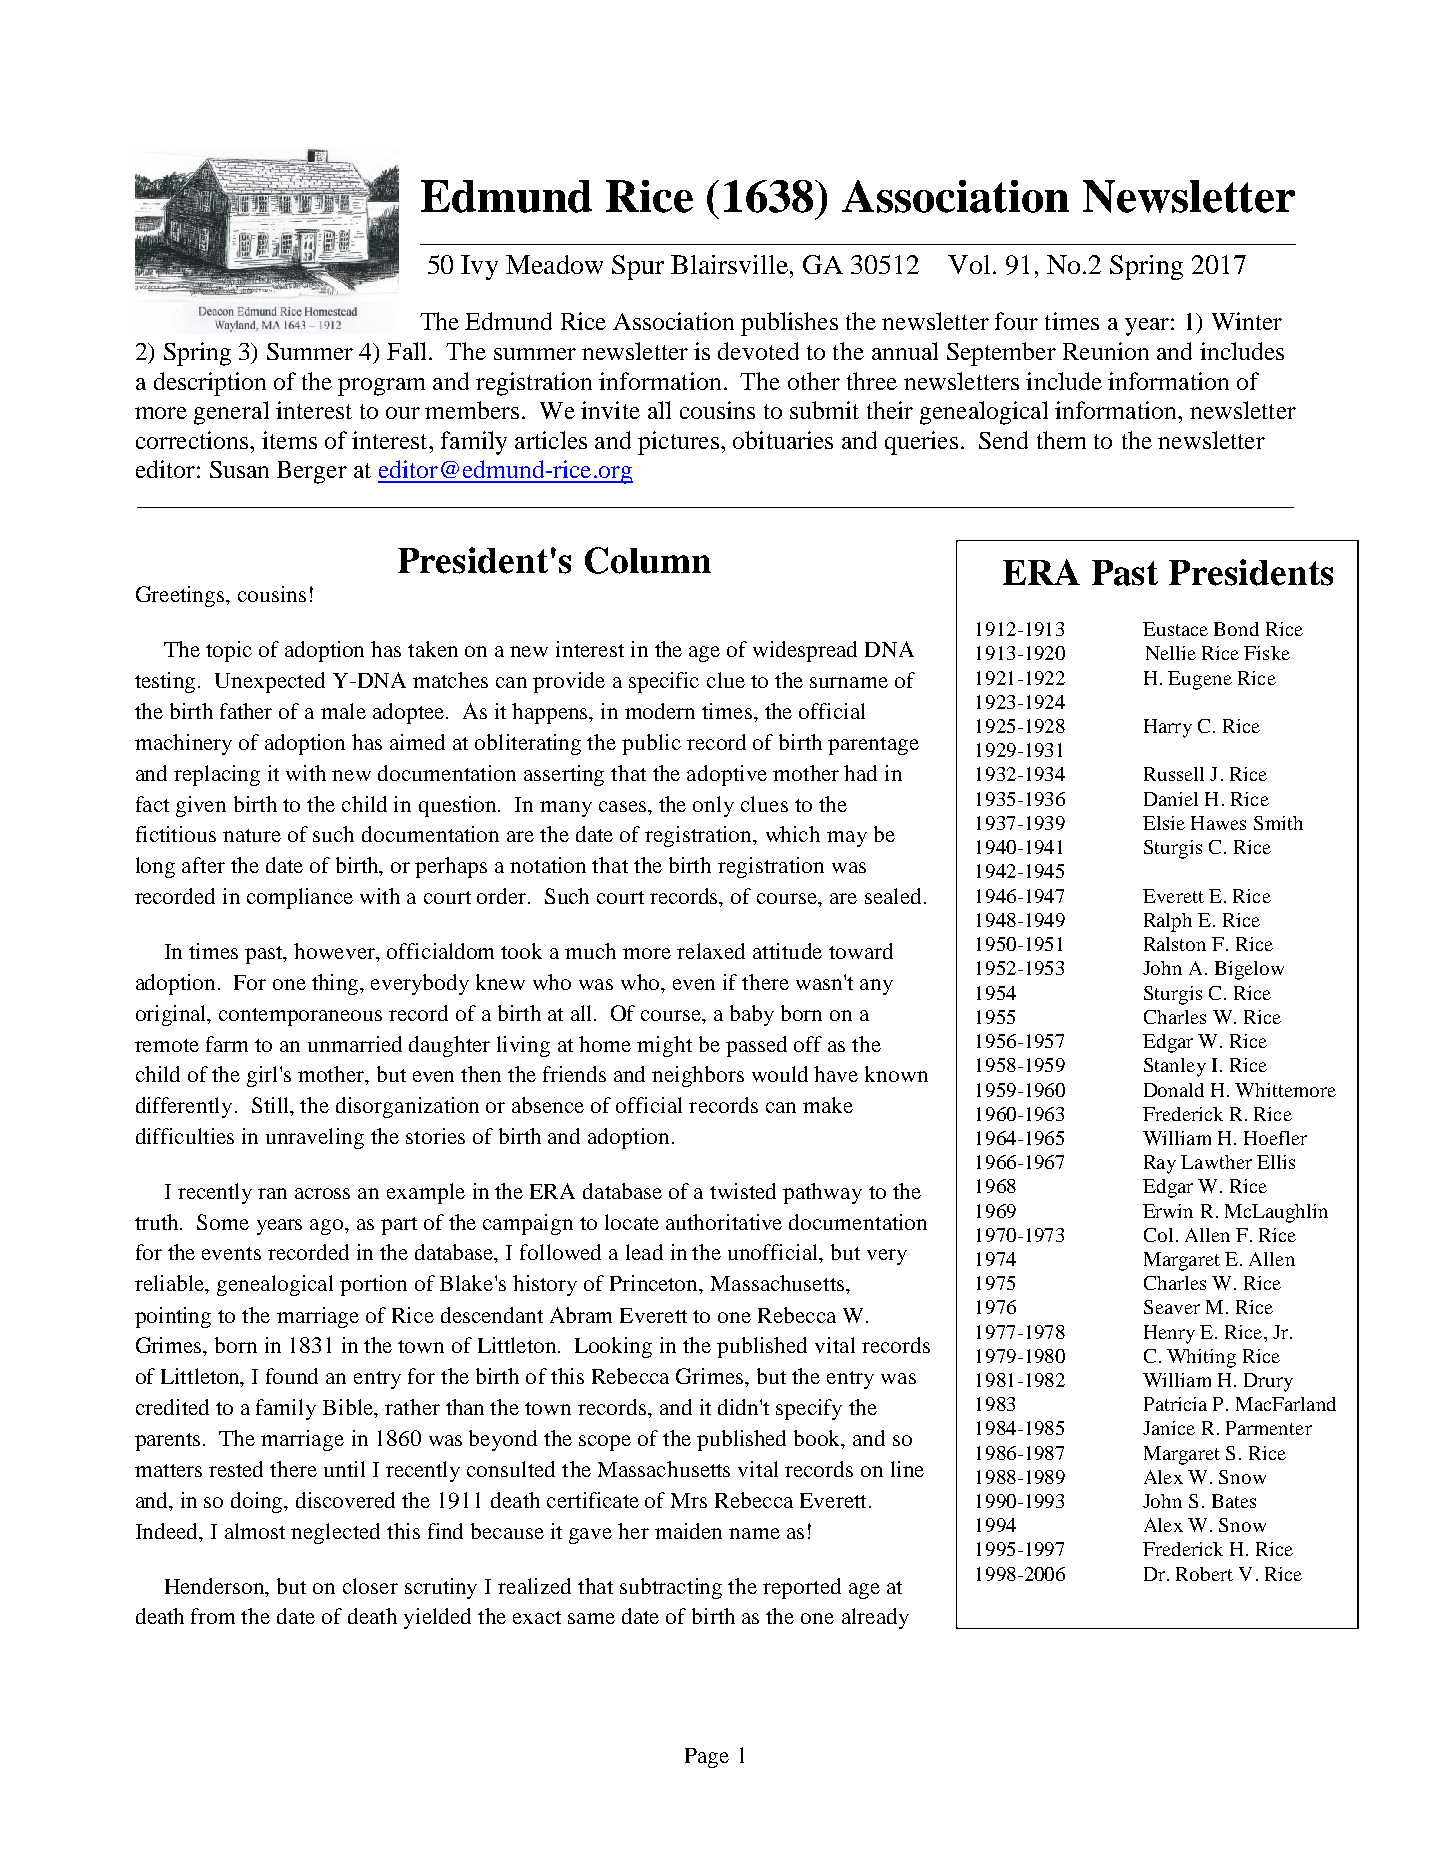 This screenshot has height=1853, width=1432. What do you see at coordinates (213, 1616) in the screenshot?
I see `from` at bounding box center [213, 1616].
